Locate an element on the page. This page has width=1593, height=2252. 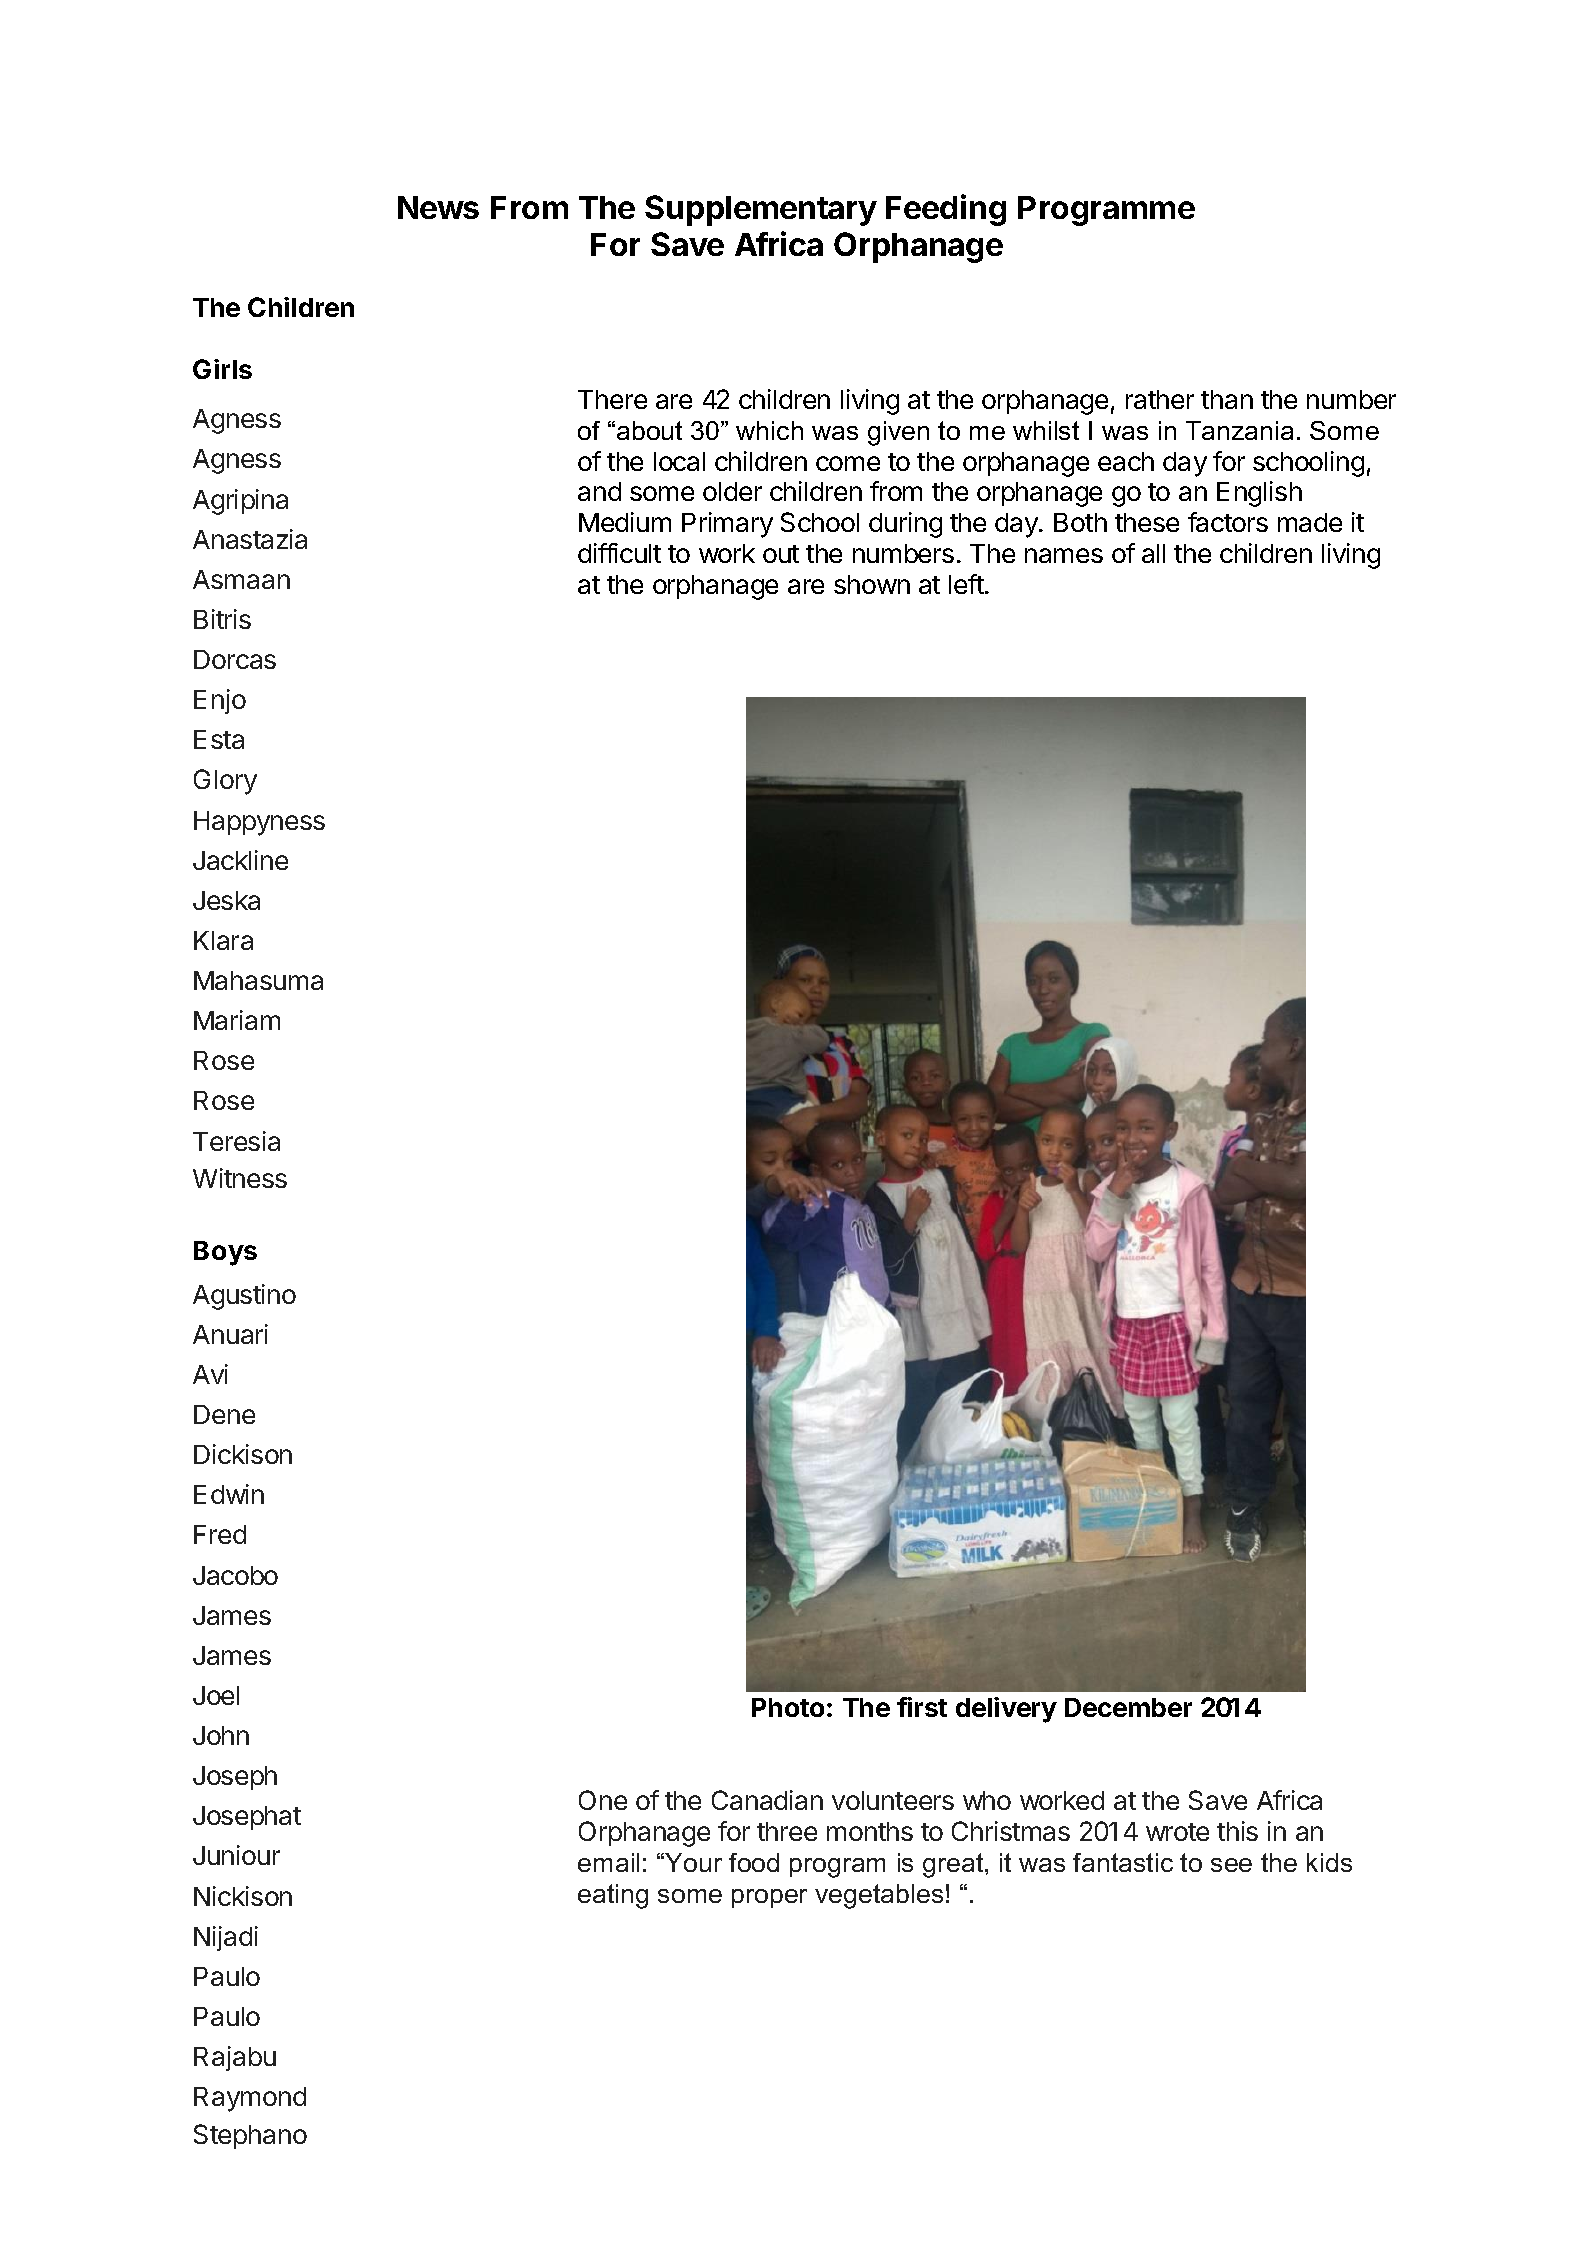
News is located at coordinates (438, 207).
